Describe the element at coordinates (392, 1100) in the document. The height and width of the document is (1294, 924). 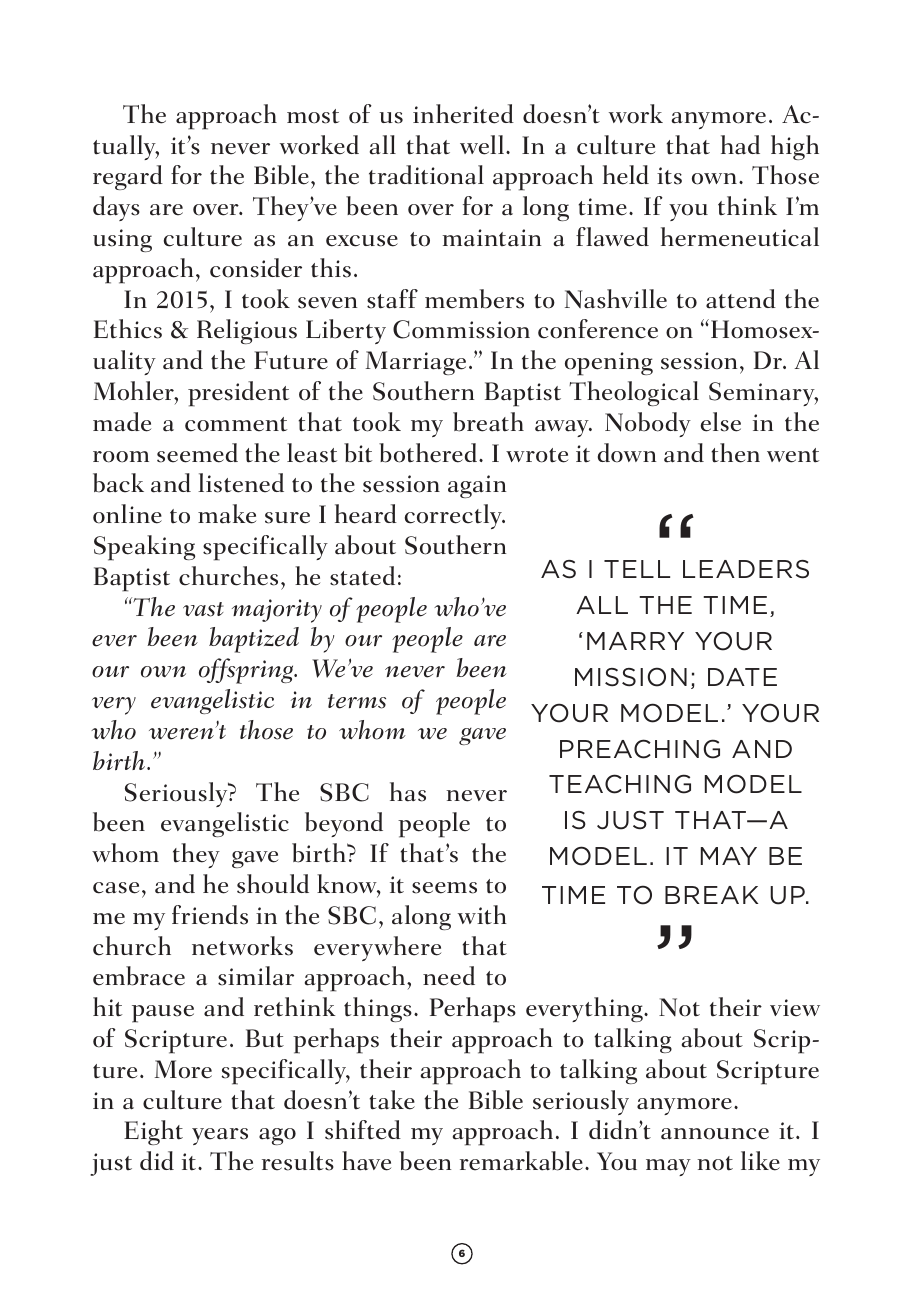
I see `take` at that location.
